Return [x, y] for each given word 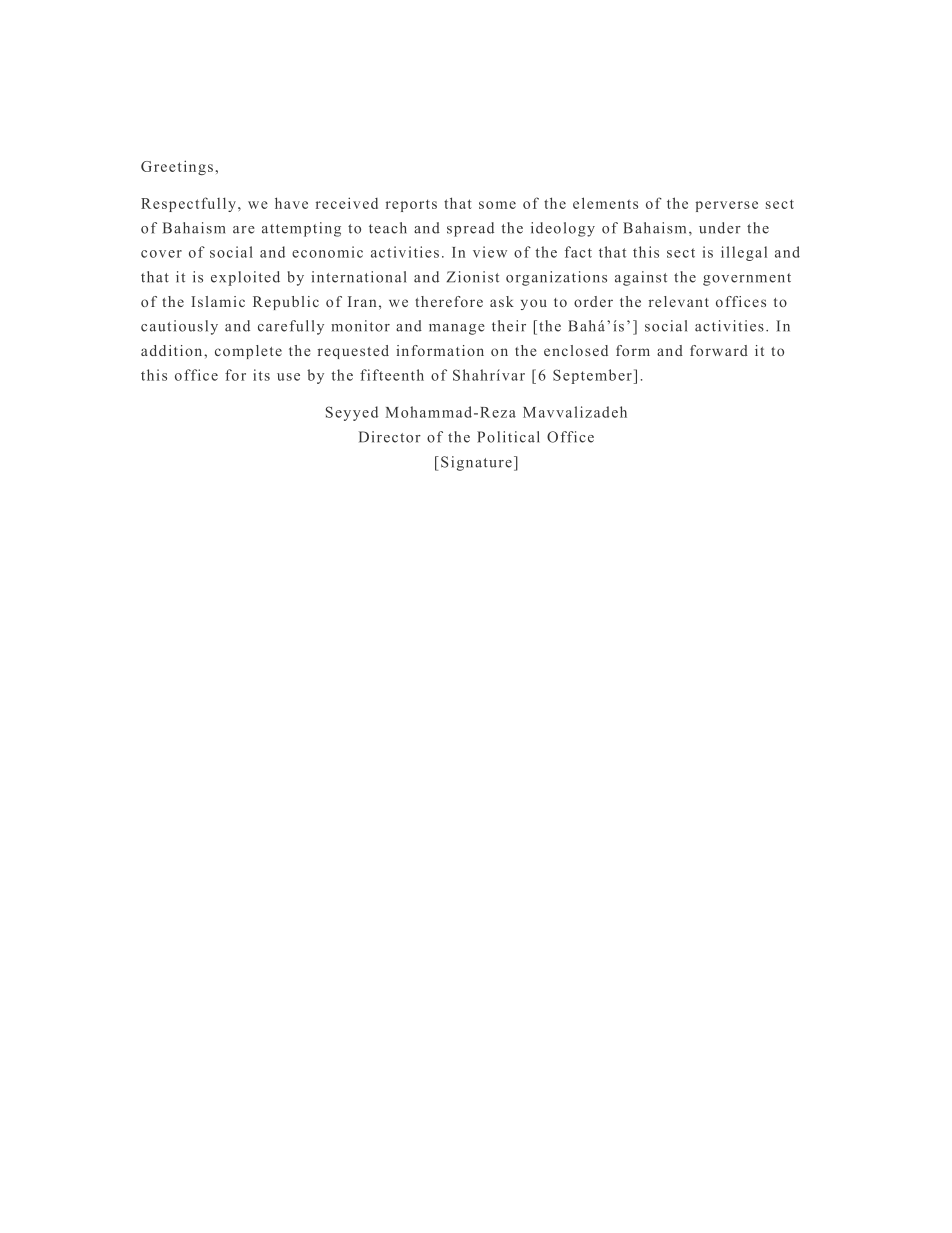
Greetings [177, 167]
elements [605, 203]
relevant [679, 301]
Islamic [218, 301]
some [497, 205]
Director [390, 437]
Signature [476, 463]
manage [457, 329]
